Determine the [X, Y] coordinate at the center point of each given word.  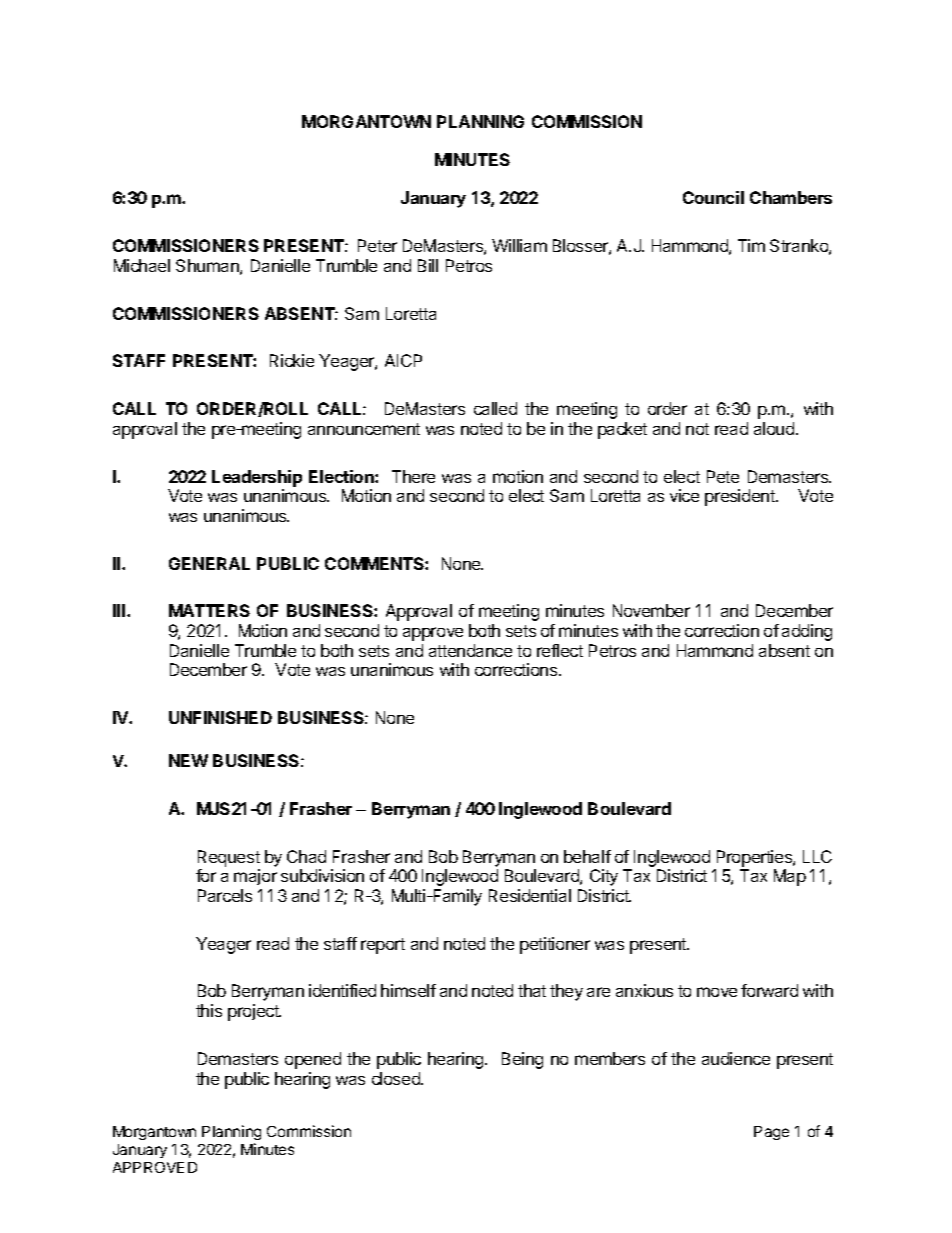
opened [313, 1060]
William [519, 245]
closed [397, 1078]
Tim [751, 245]
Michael [142, 265]
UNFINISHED [220, 717]
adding [807, 632]
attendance [470, 650]
